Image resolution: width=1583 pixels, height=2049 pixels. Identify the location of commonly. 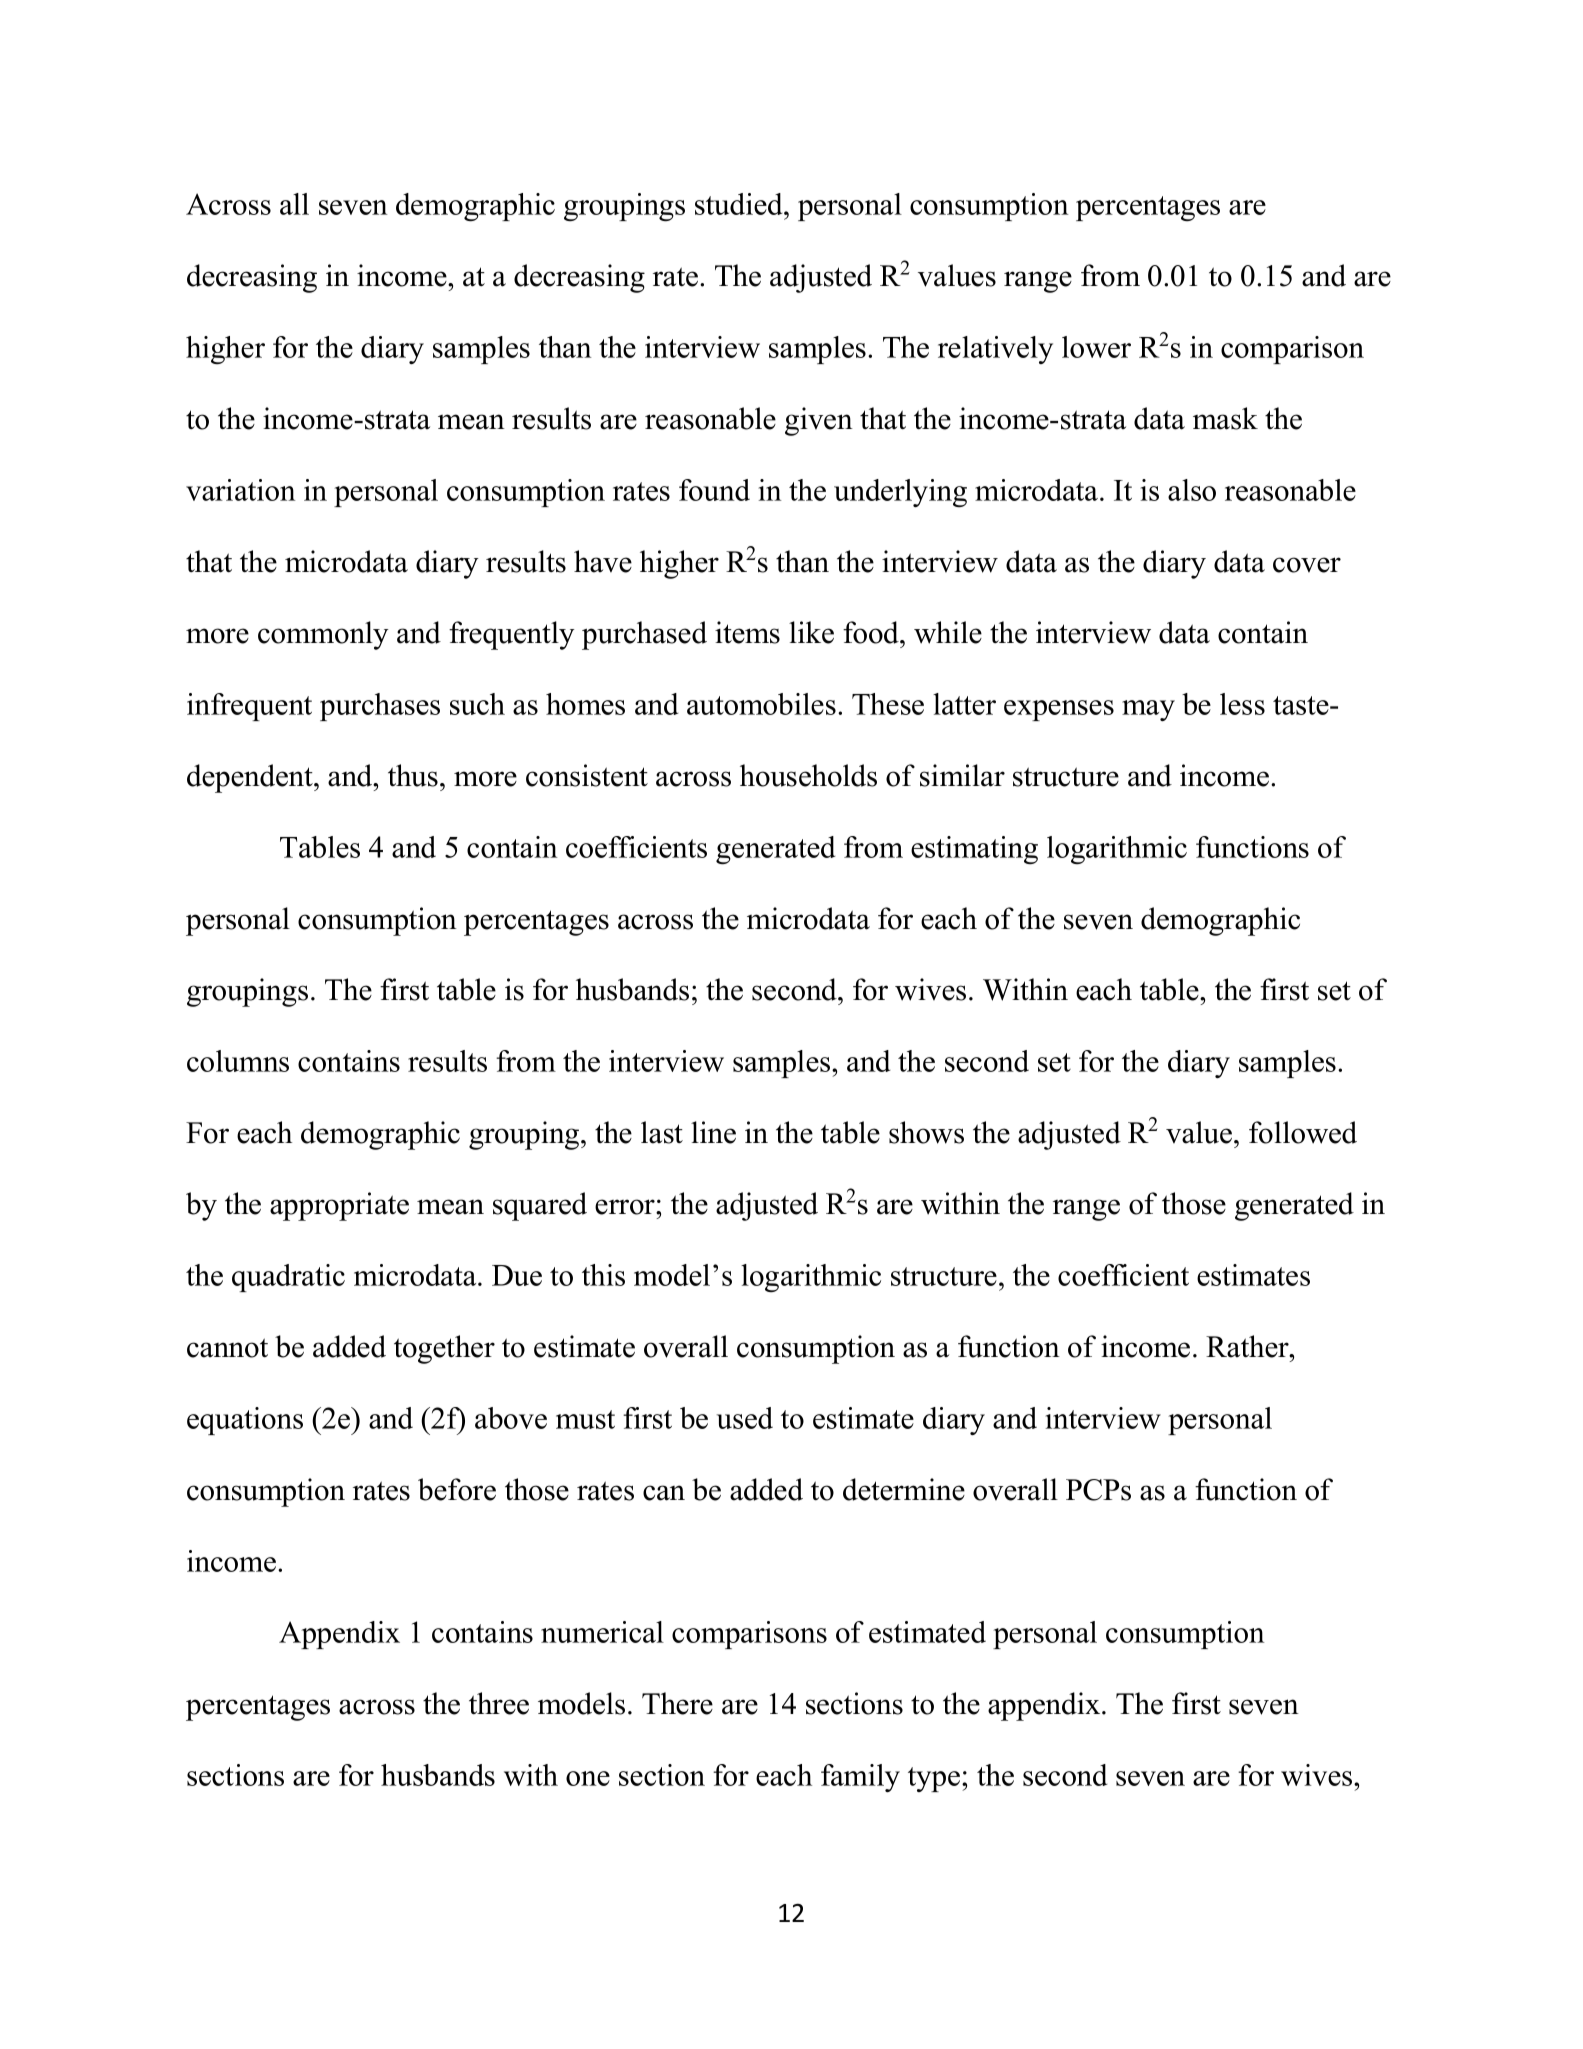
(323, 635).
